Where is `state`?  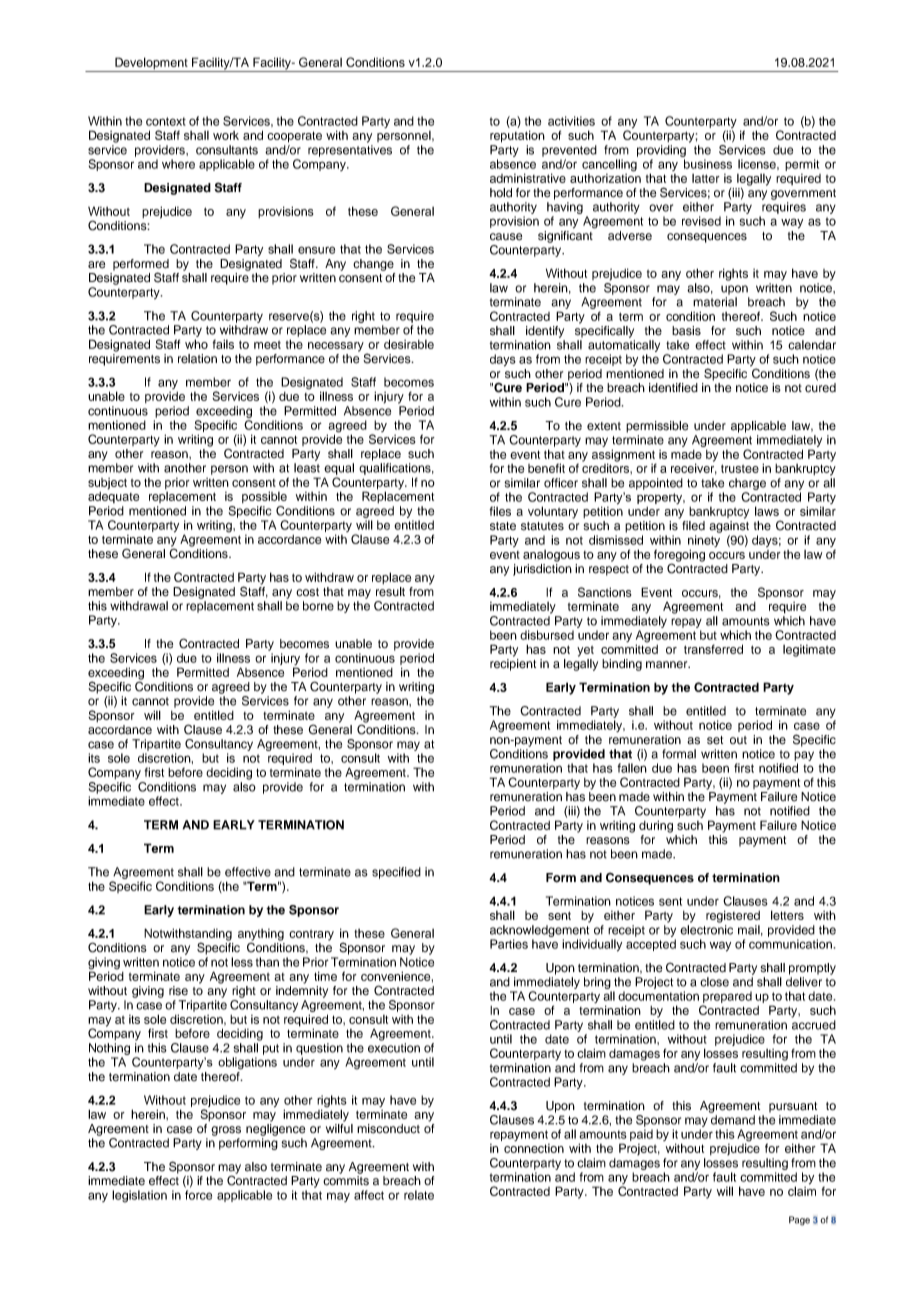 state is located at coordinates (503, 526).
